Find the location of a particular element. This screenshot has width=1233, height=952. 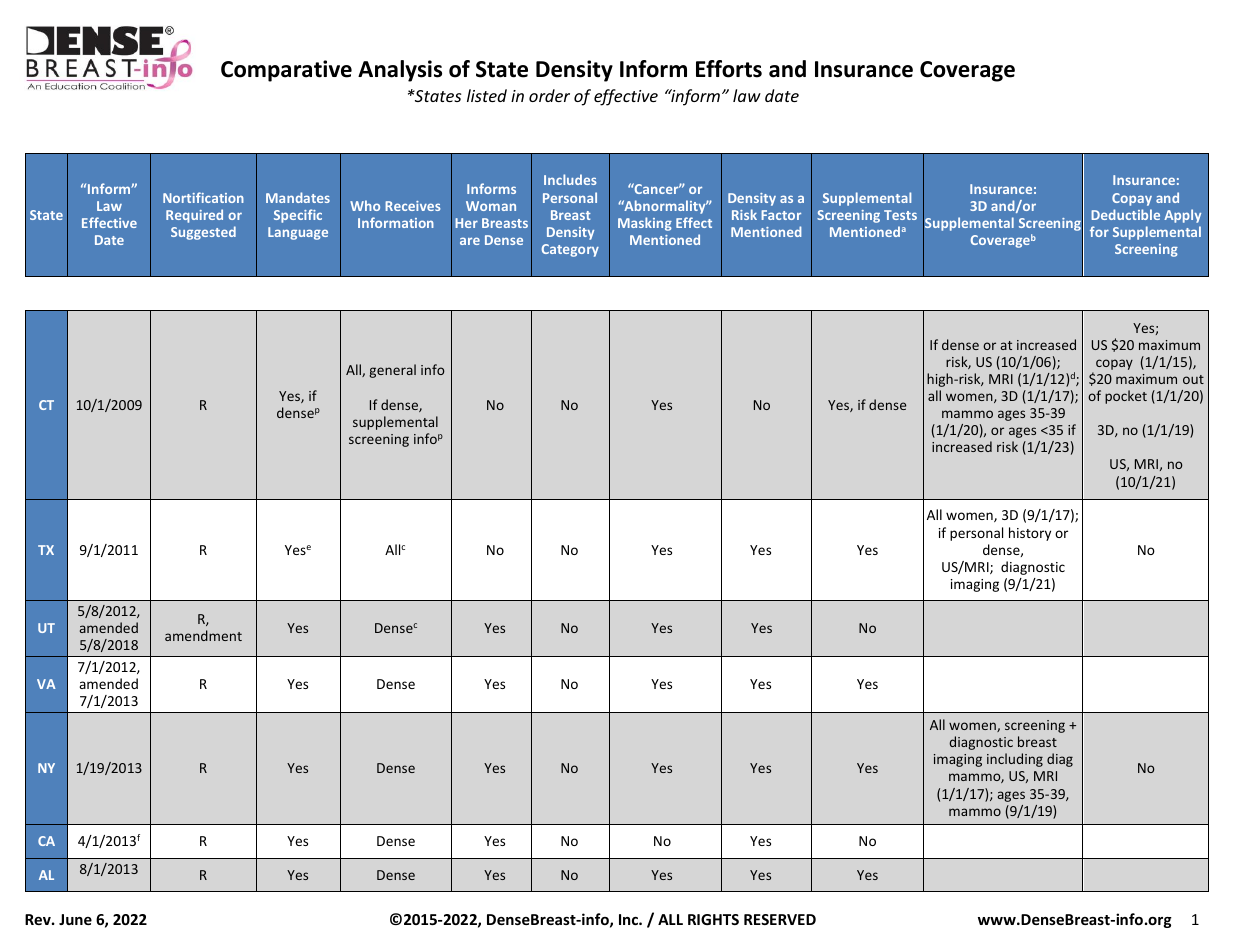

including is located at coordinates (1015, 760).
